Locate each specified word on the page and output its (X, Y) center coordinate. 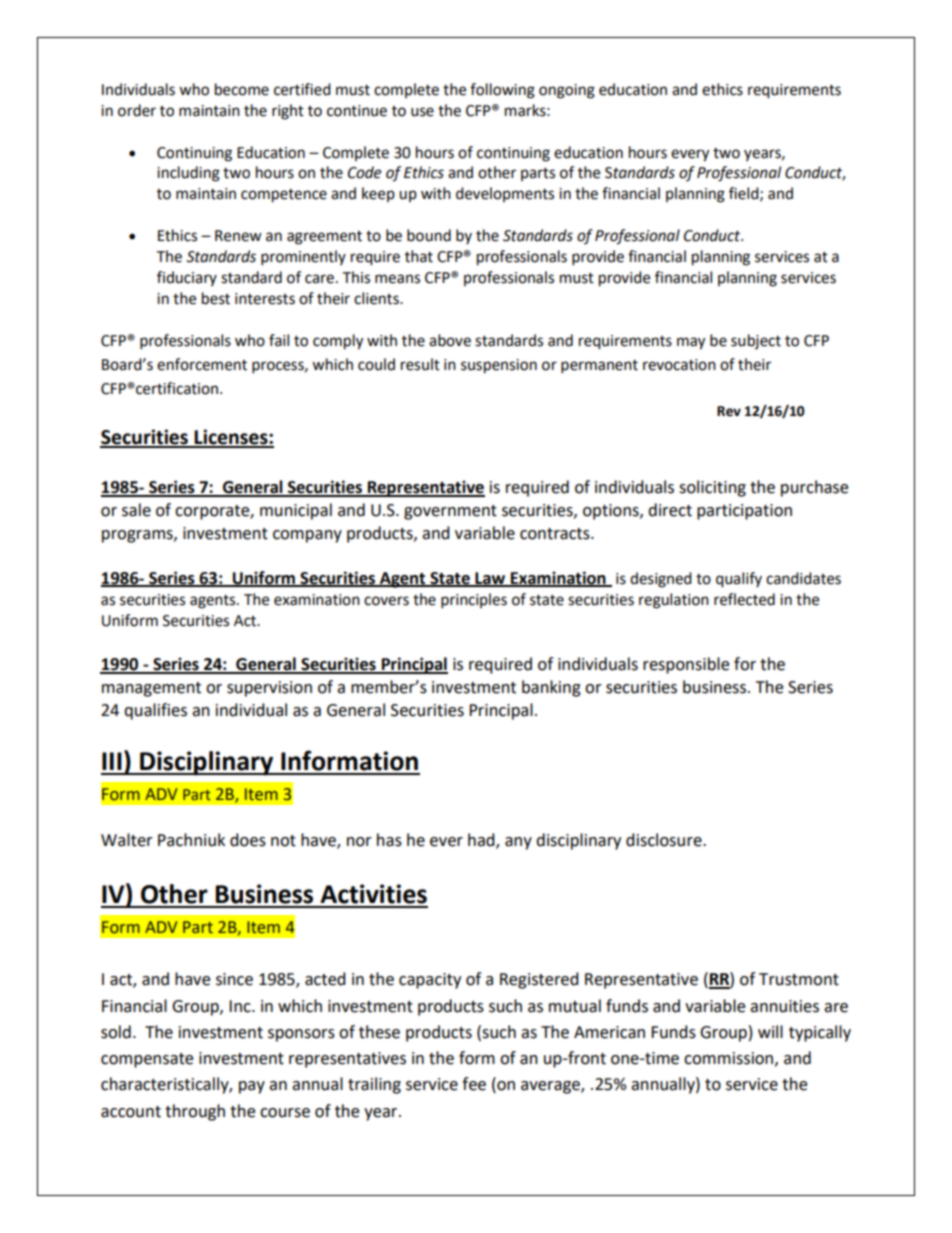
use (422, 112)
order (137, 110)
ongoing (567, 91)
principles (474, 601)
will (770, 1031)
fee (474, 1084)
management (151, 689)
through (195, 1112)
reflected (744, 599)
